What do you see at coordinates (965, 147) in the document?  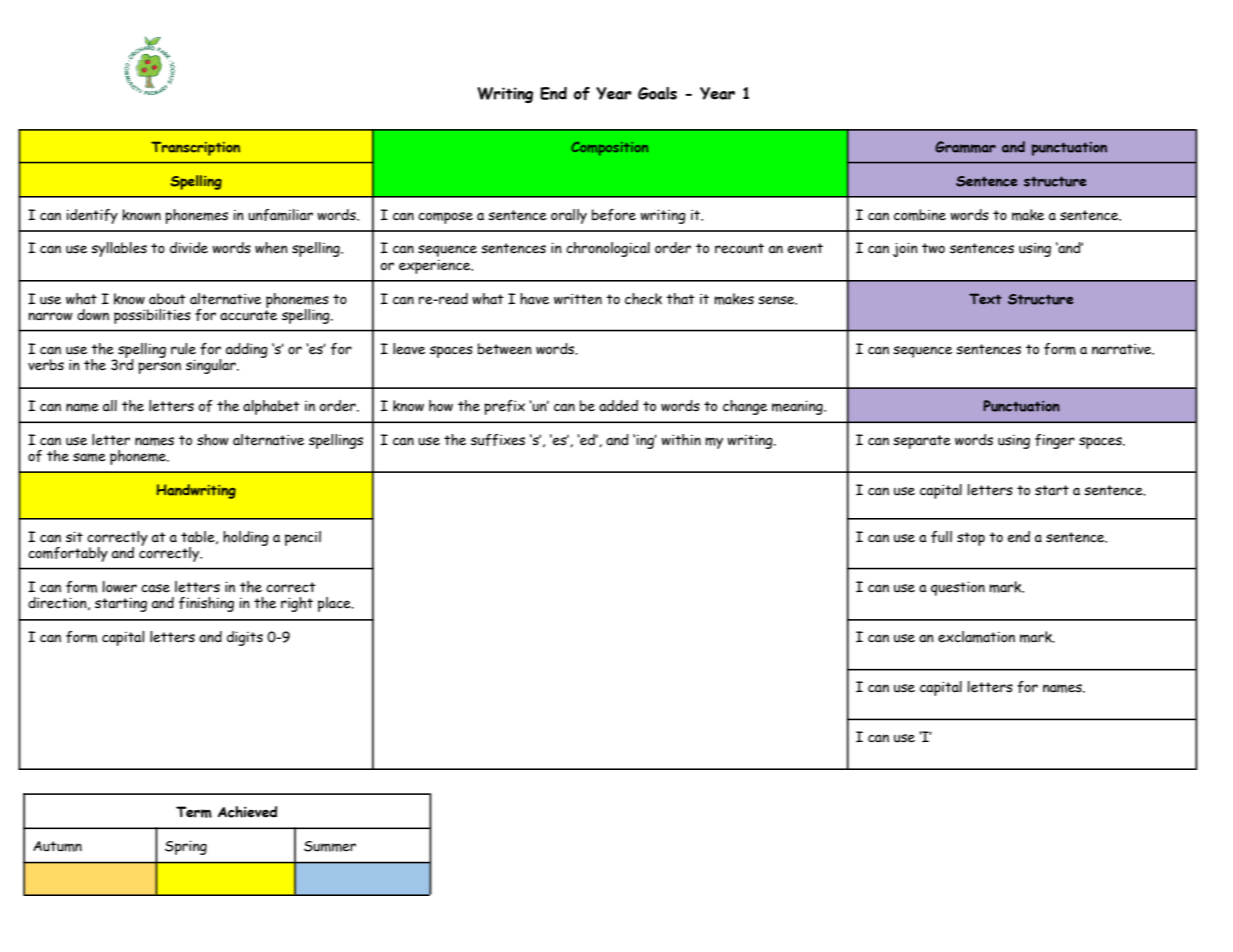 I see `Grammar` at bounding box center [965, 147].
